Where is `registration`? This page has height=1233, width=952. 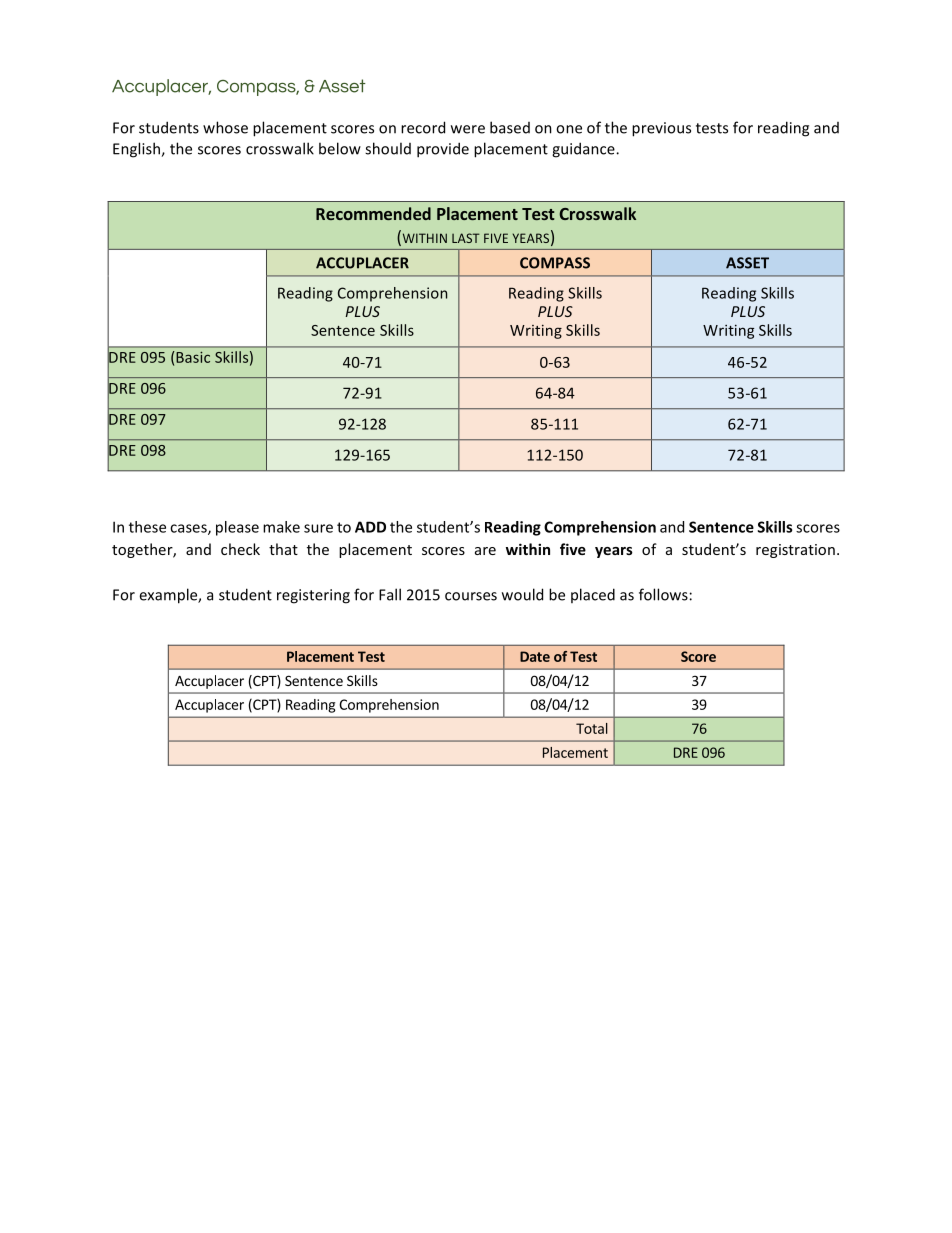
registration is located at coordinates (795, 551).
